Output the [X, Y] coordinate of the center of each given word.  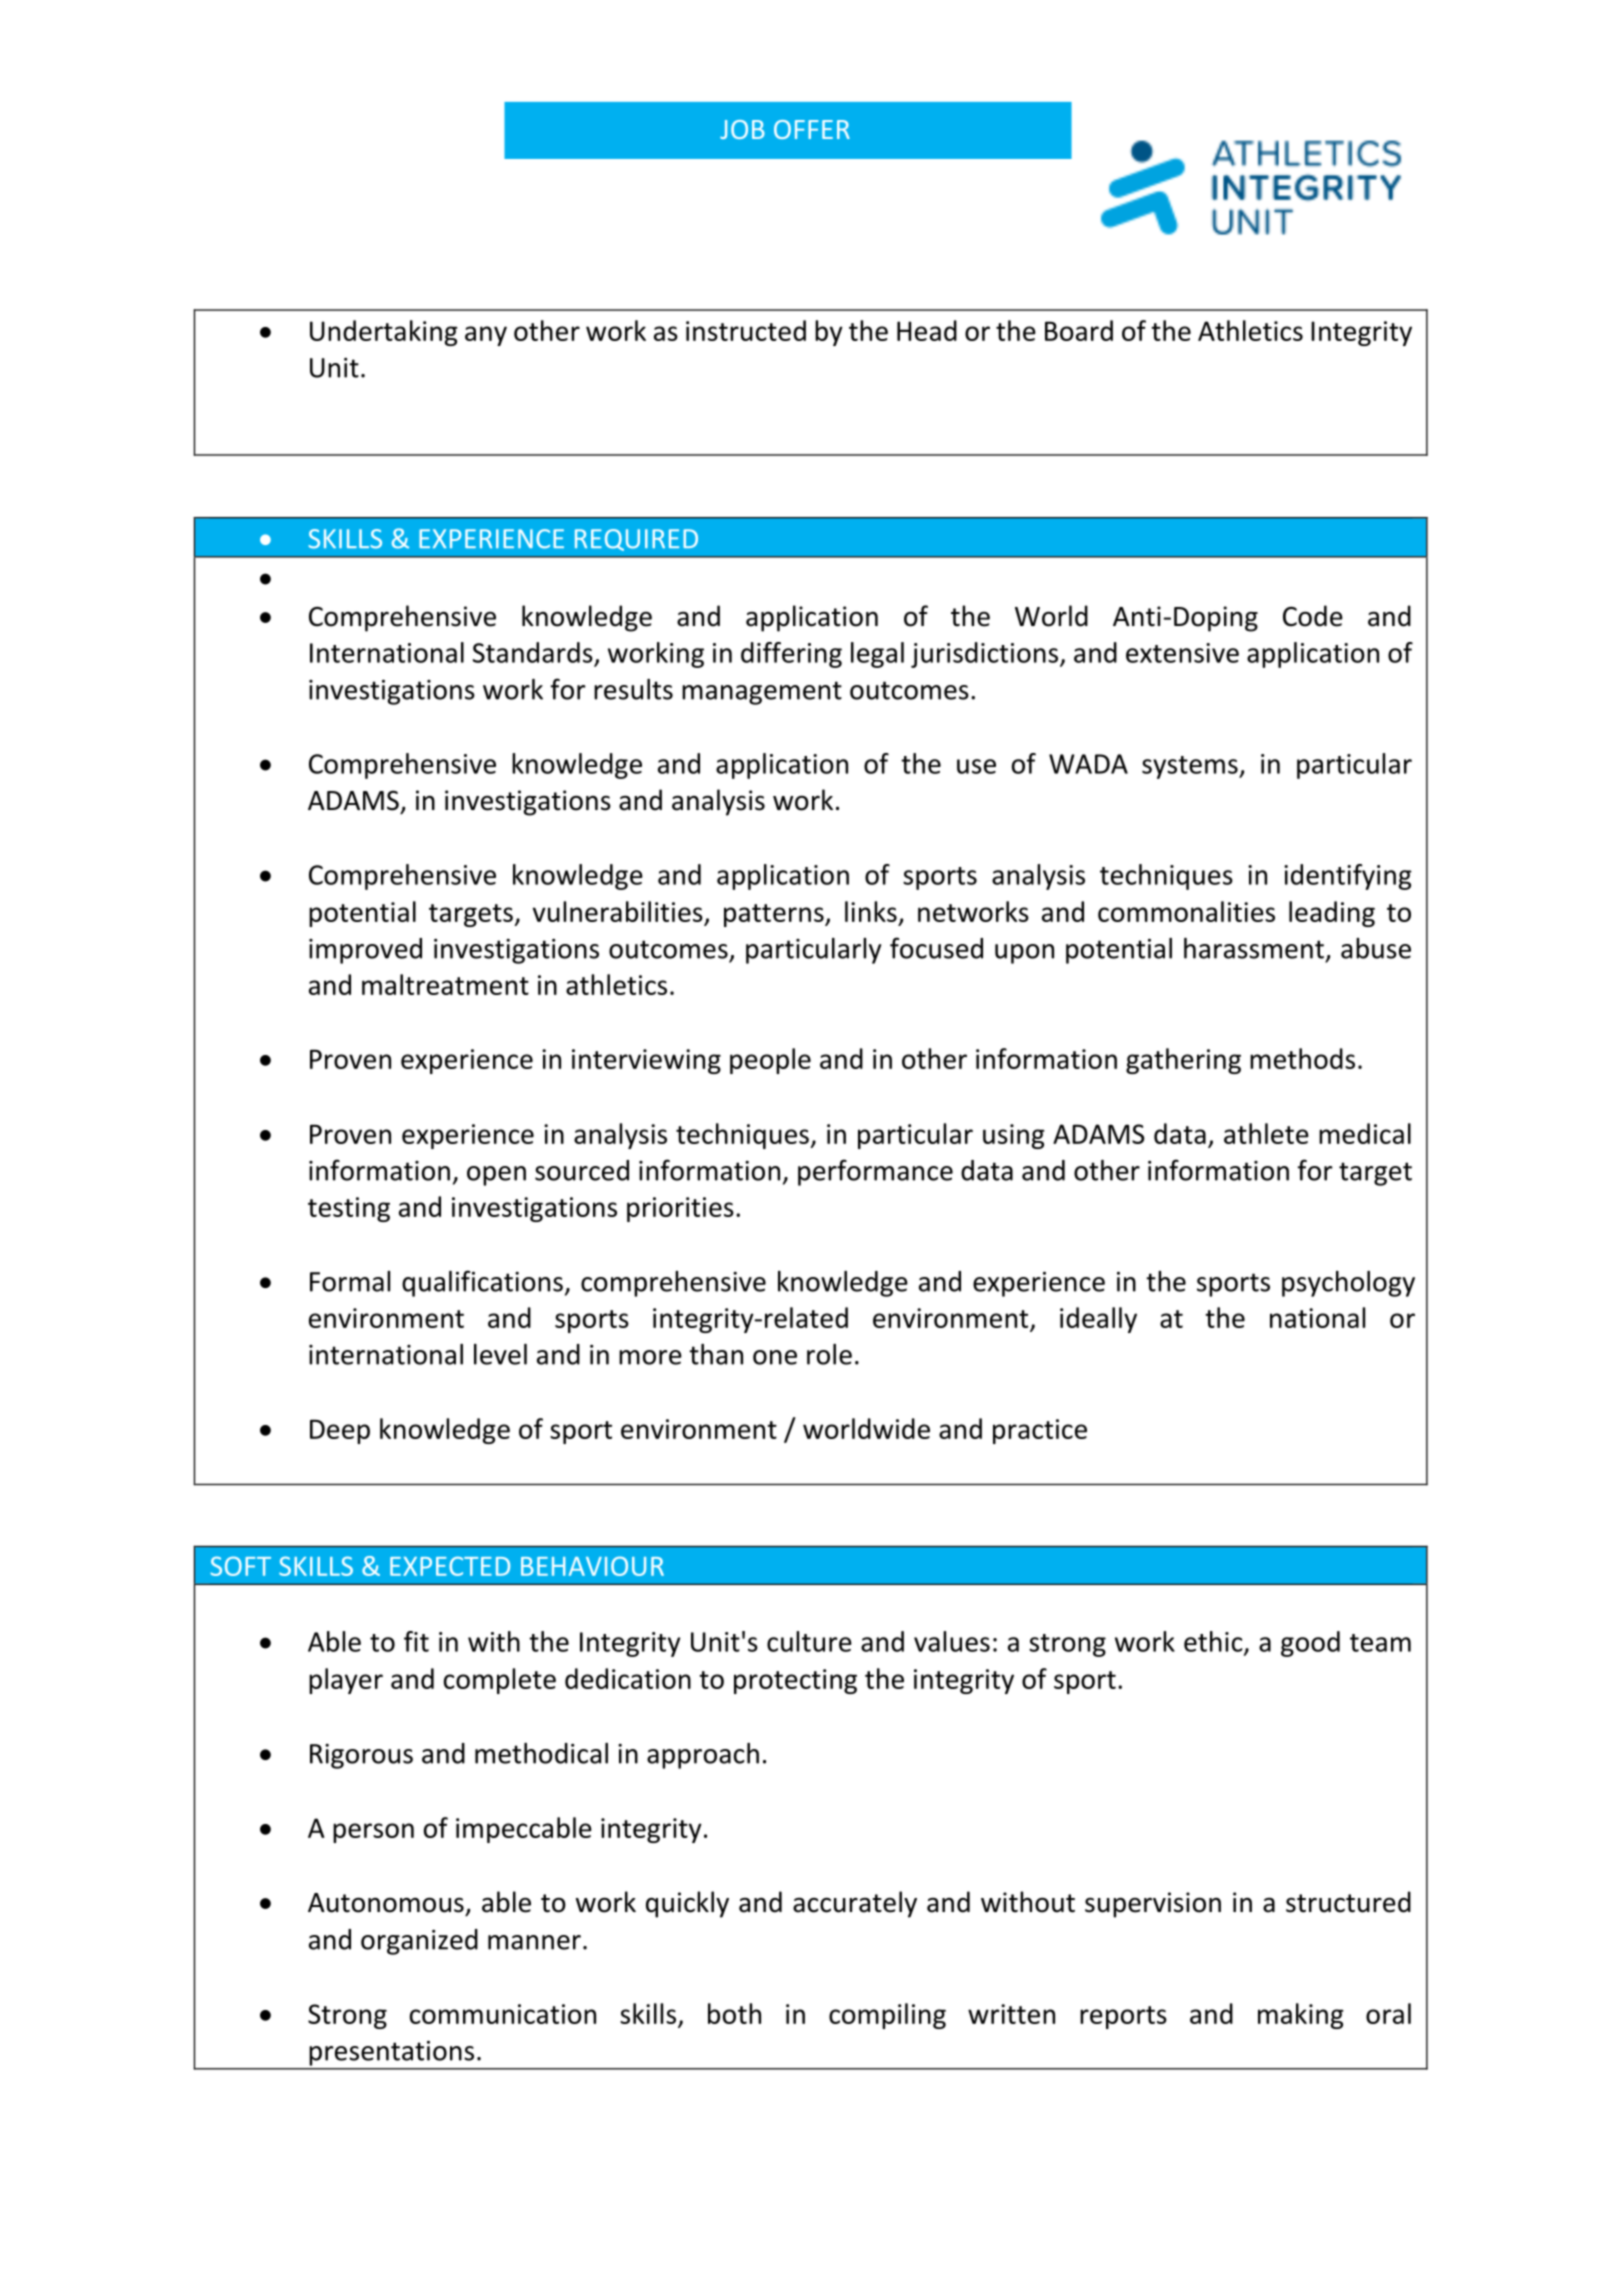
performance [875, 1172]
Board [1079, 330]
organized [419, 1942]
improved [365, 951]
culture [809, 1641]
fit [416, 1641]
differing [791, 655]
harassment [1254, 948]
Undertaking [384, 333]
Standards [533, 652]
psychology [1348, 1284]
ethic [1214, 1642]
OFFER [812, 129]
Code [1313, 616]
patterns [775, 915]
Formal [350, 1281]
